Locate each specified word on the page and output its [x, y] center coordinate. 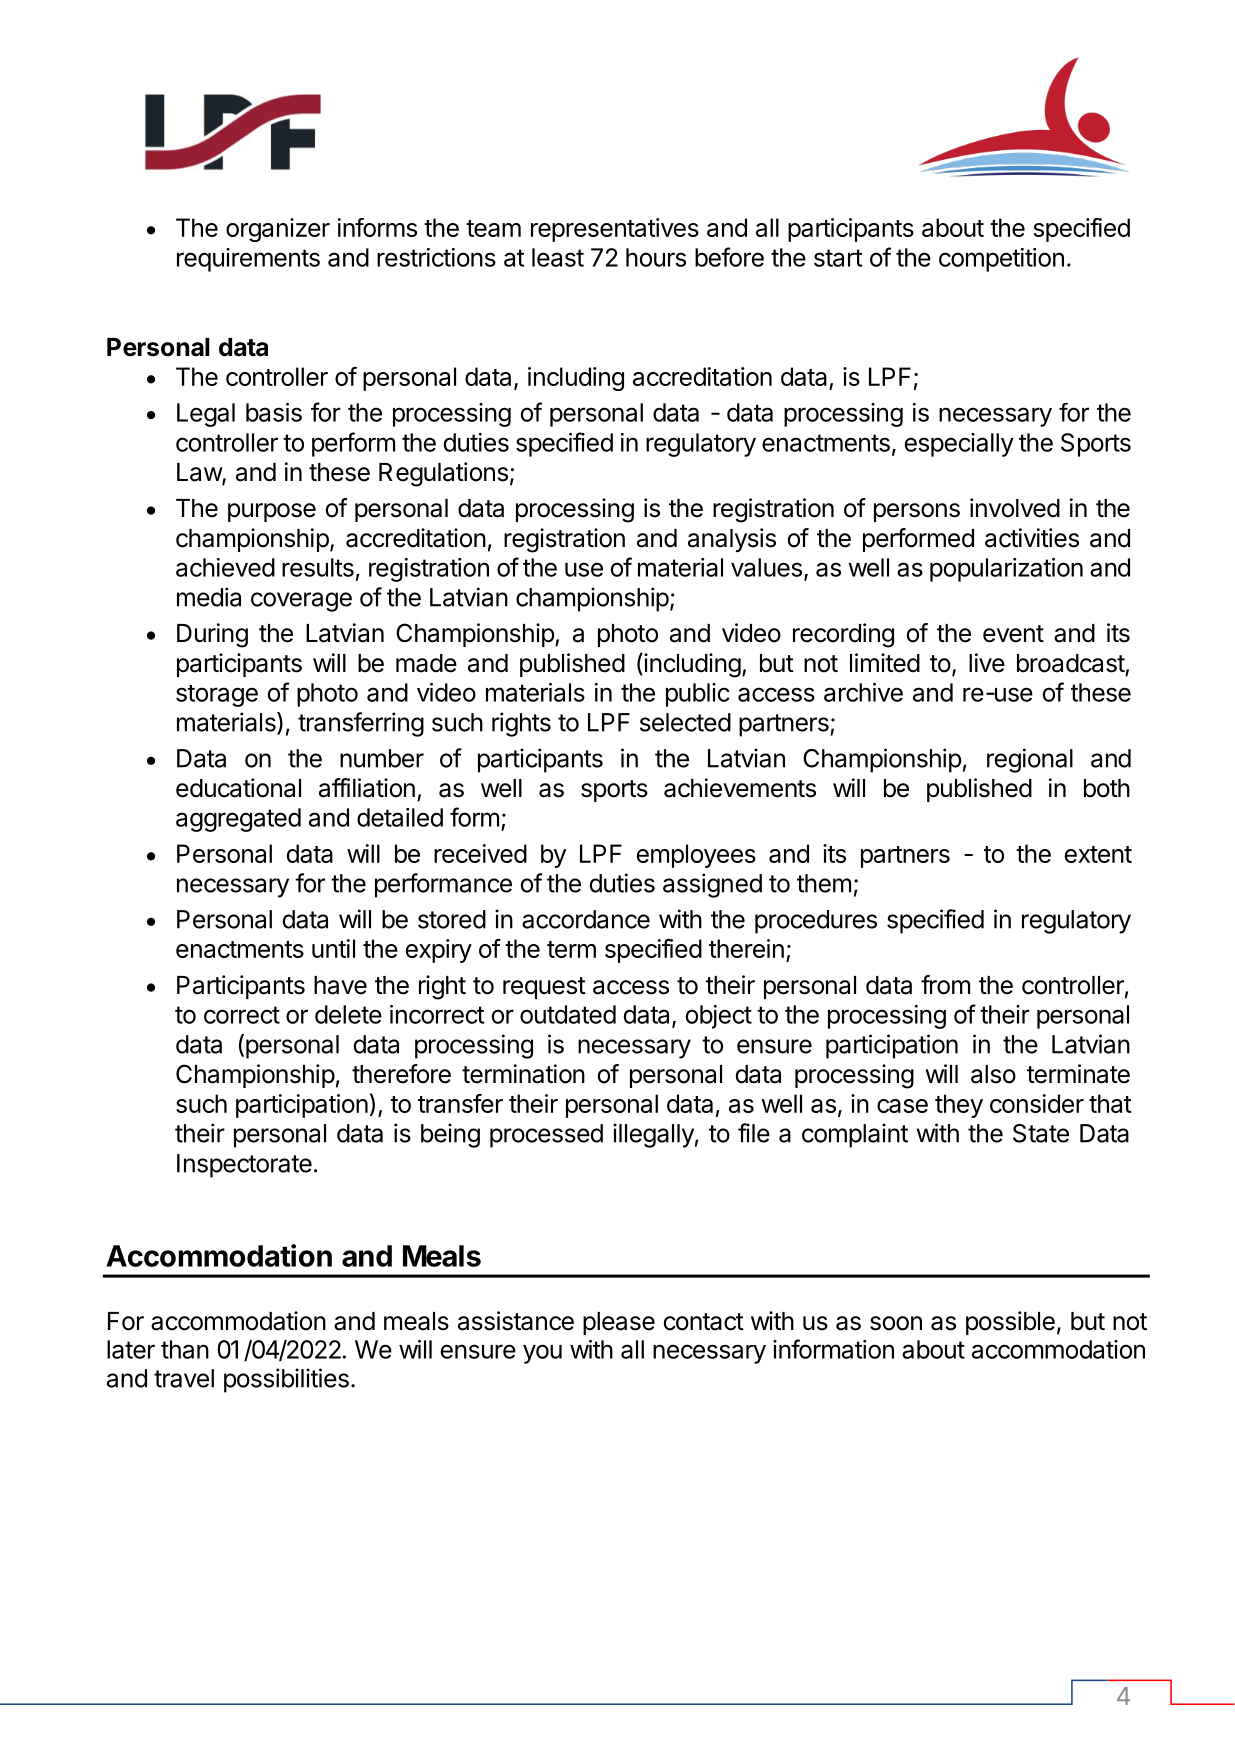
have [340, 985]
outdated [568, 1014]
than [185, 1349]
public [698, 695]
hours [656, 257]
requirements [248, 260]
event [1013, 634]
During [212, 635]
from [945, 985]
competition [1001, 260]
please [619, 1323]
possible [1010, 1323]
